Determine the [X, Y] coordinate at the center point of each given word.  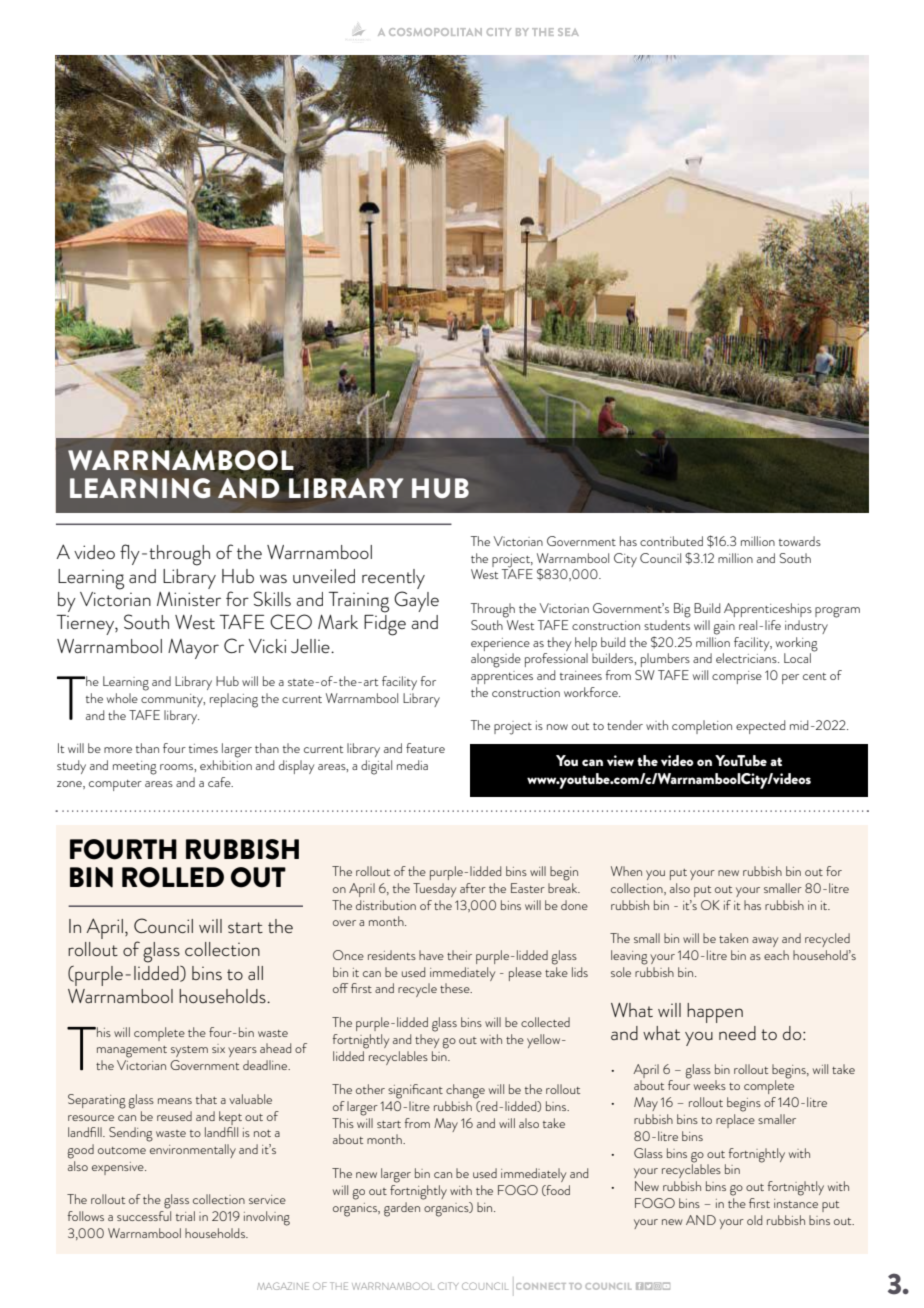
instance [796, 1203]
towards [800, 541]
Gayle [416, 601]
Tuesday [434, 890]
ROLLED [173, 877]
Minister [189, 599]
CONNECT [541, 1286]
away [765, 942]
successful [144, 1216]
